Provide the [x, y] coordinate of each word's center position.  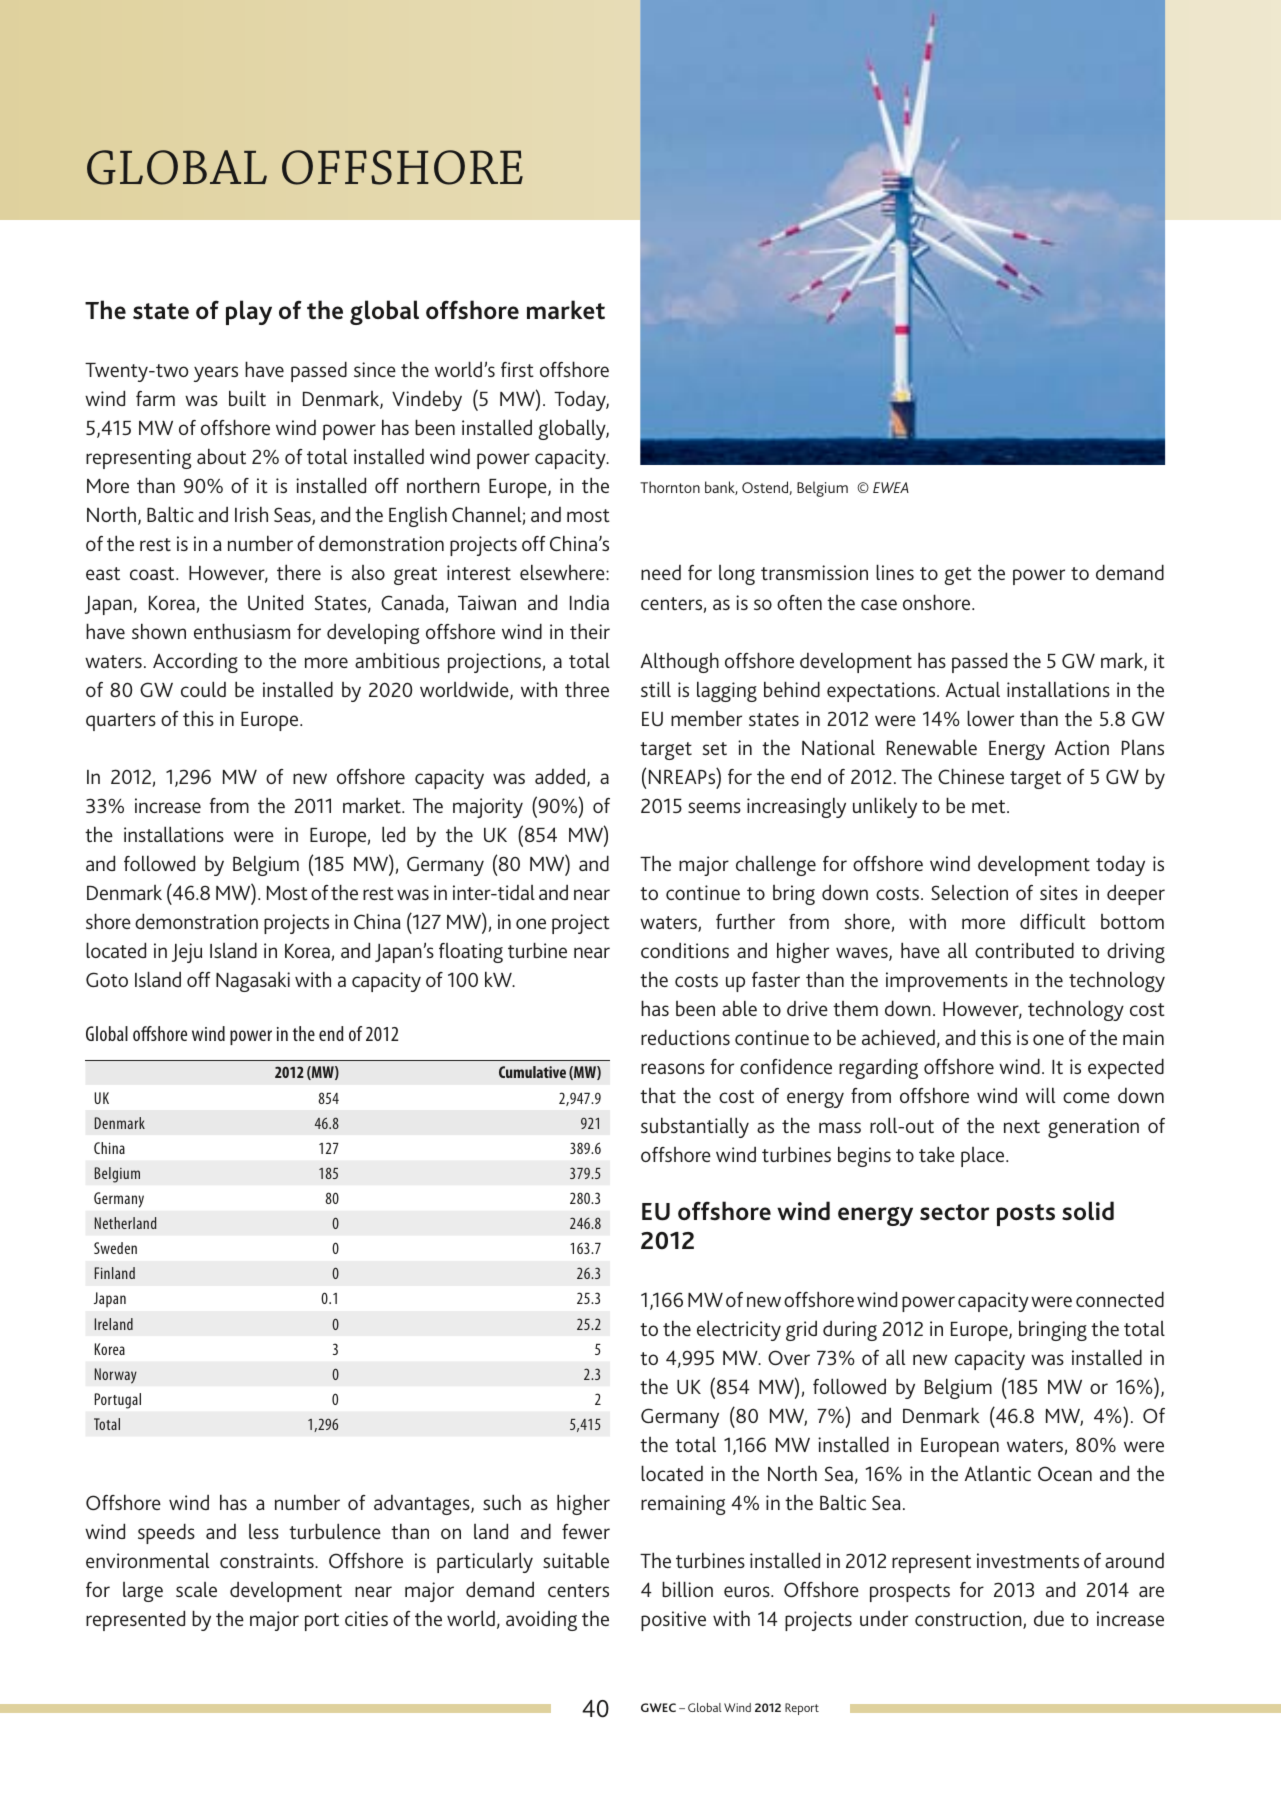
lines [895, 572]
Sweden [115, 1248]
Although [680, 662]
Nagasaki [253, 981]
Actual [973, 689]
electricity [739, 1330]
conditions [685, 950]
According [195, 662]
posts [1026, 1215]
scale [196, 1589]
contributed [1024, 950]
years [216, 374]
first [517, 369]
